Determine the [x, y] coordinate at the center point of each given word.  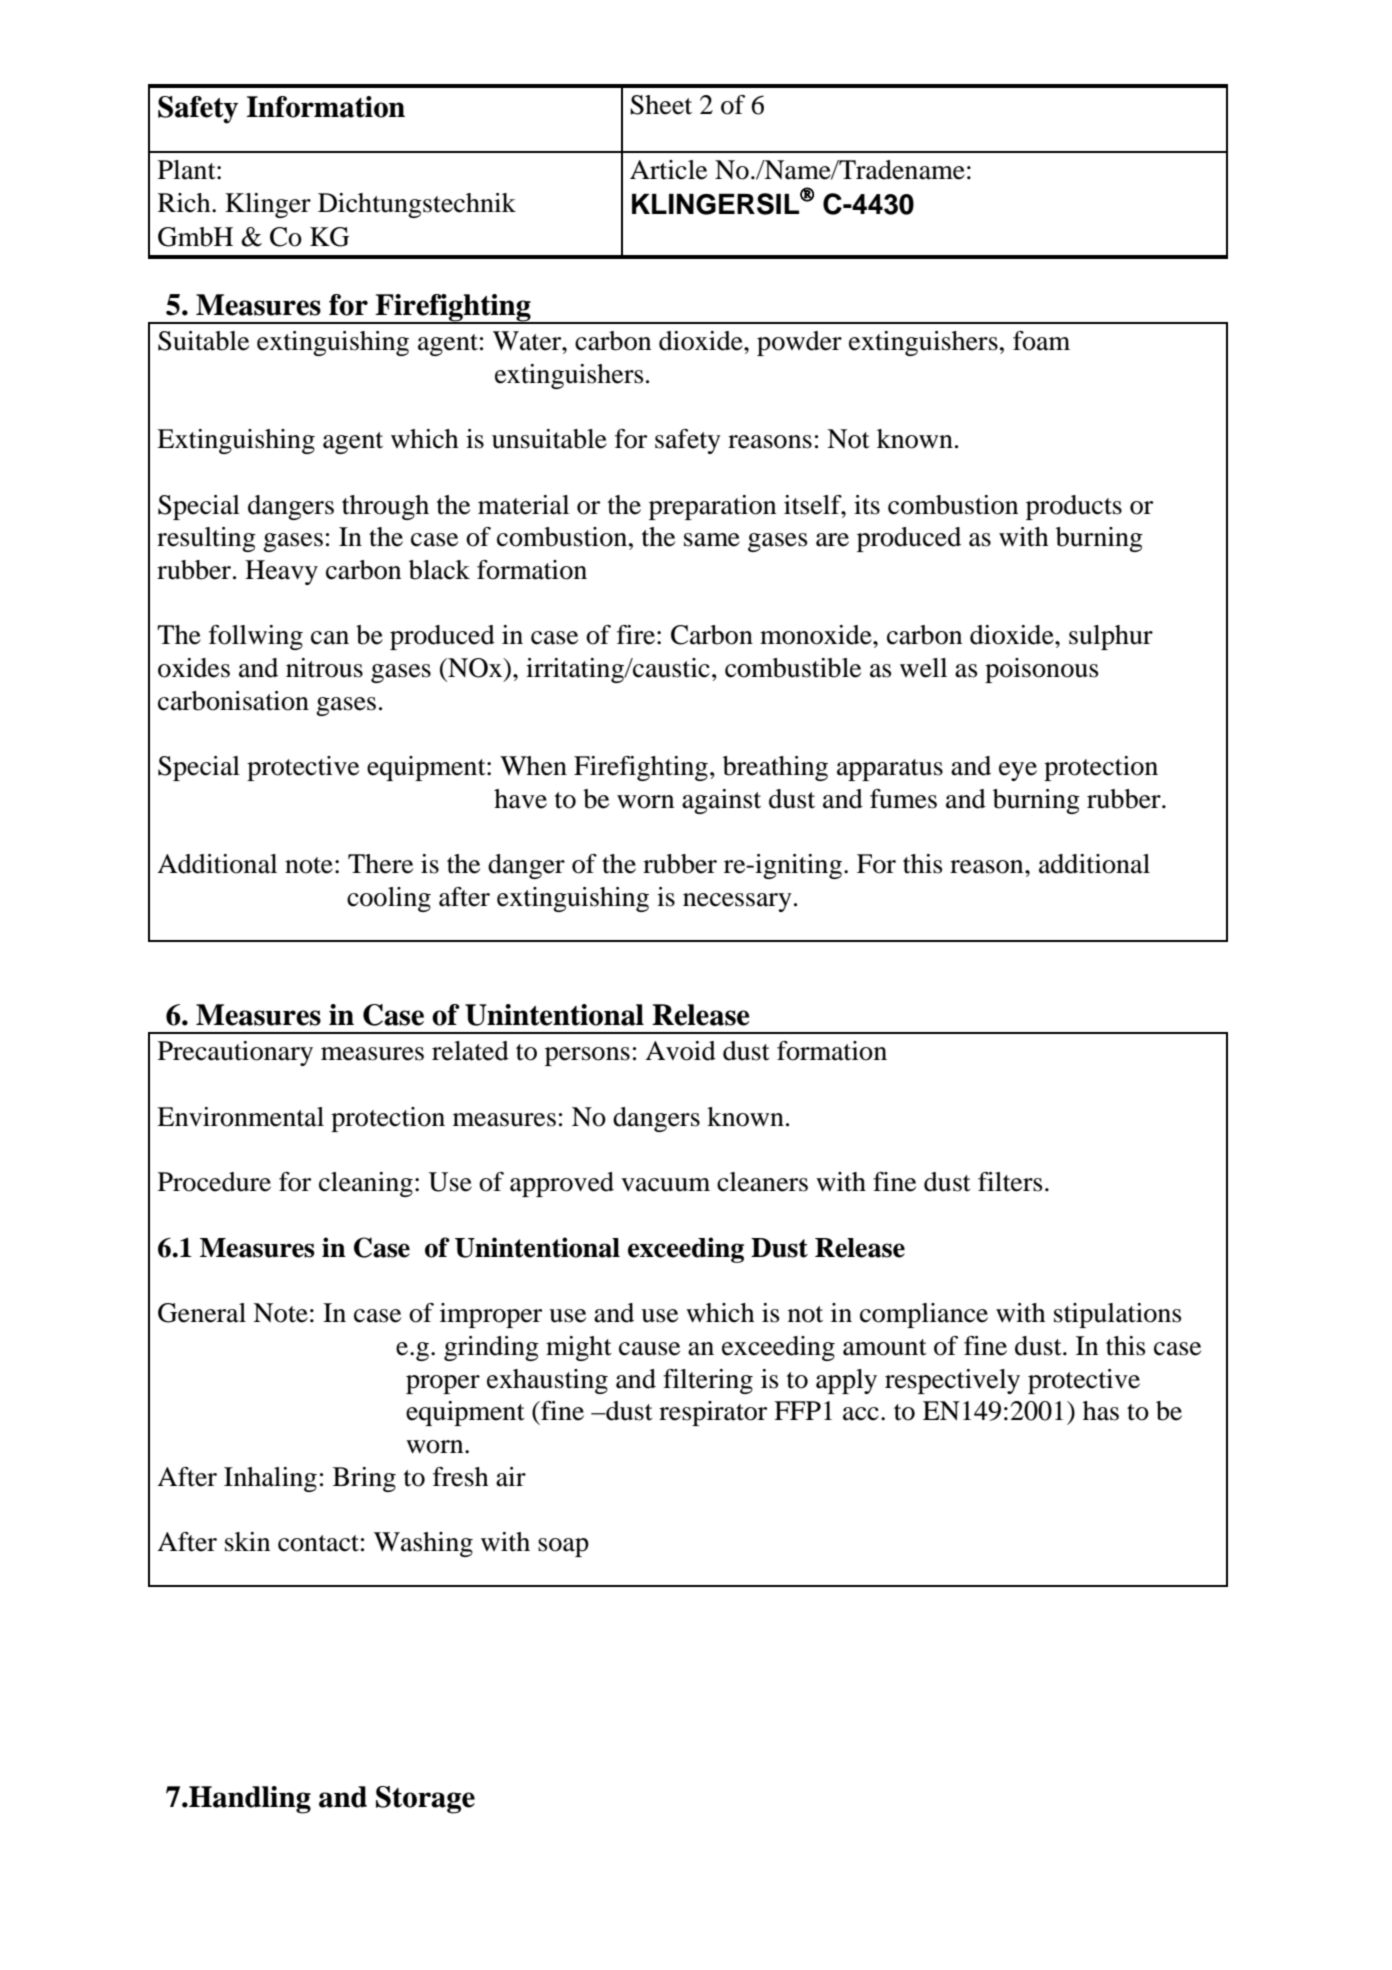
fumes [903, 799]
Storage [425, 1800]
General [202, 1313]
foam [1041, 341]
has [1101, 1411]
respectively [952, 1381]
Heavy [281, 572]
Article [668, 170]
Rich [185, 203]
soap [563, 1547]
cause [649, 1349]
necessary [737, 902]
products [1074, 507]
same [712, 540]
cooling [389, 899]
